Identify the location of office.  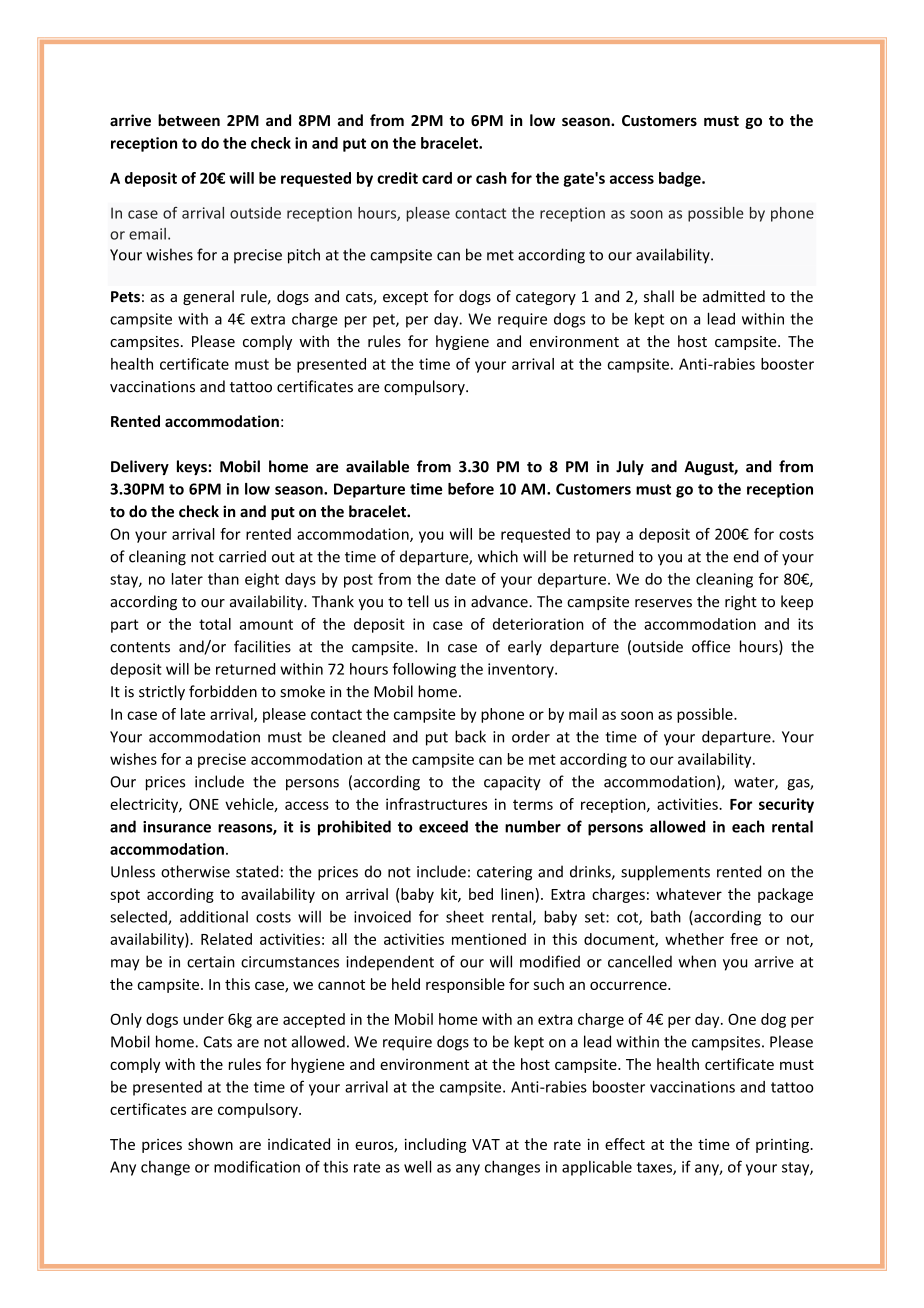
(711, 646).
